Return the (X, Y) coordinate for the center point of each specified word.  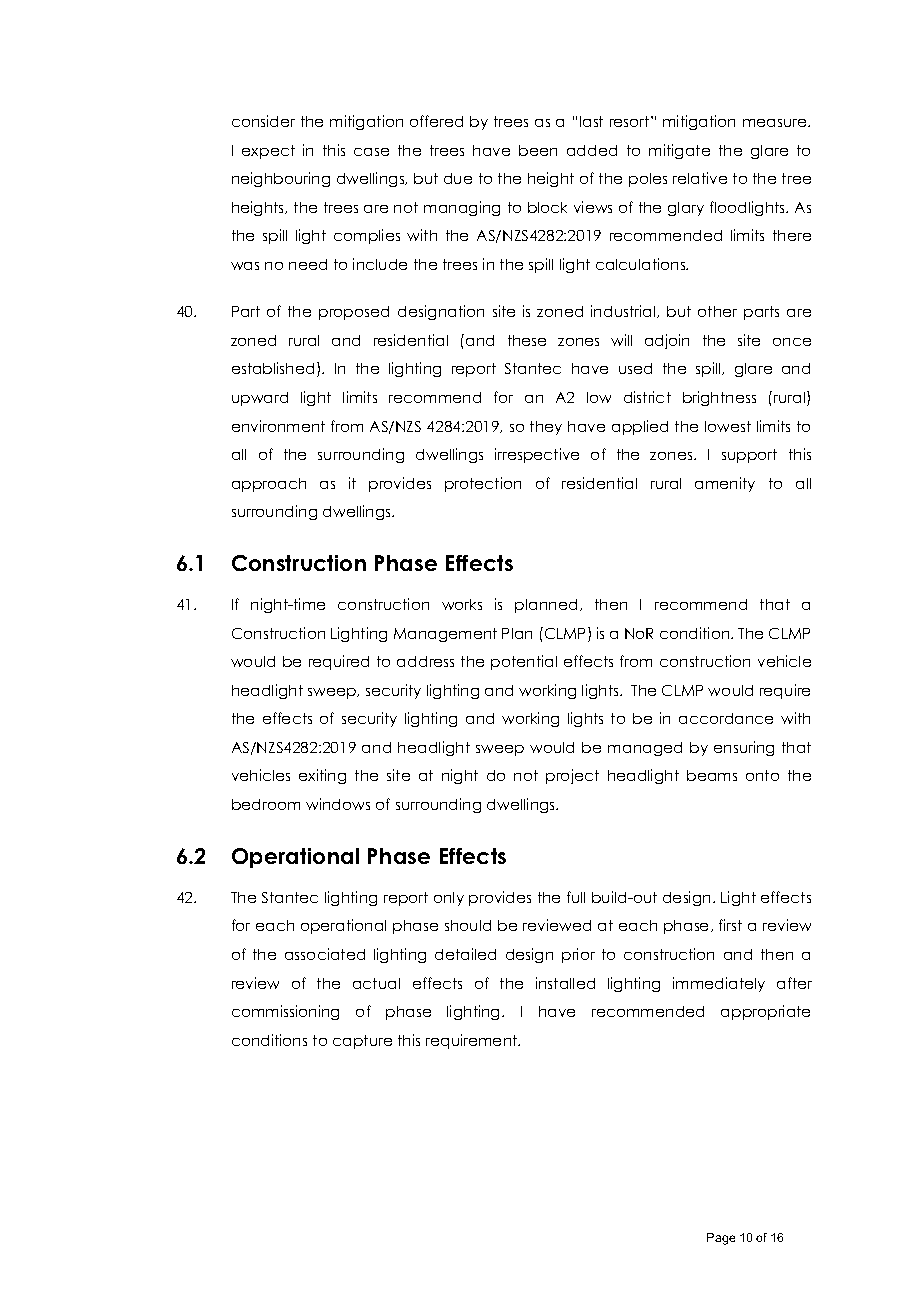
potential (524, 662)
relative (700, 178)
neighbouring (281, 179)
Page (721, 1239)
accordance (726, 718)
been (538, 150)
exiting (322, 776)
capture (362, 1042)
